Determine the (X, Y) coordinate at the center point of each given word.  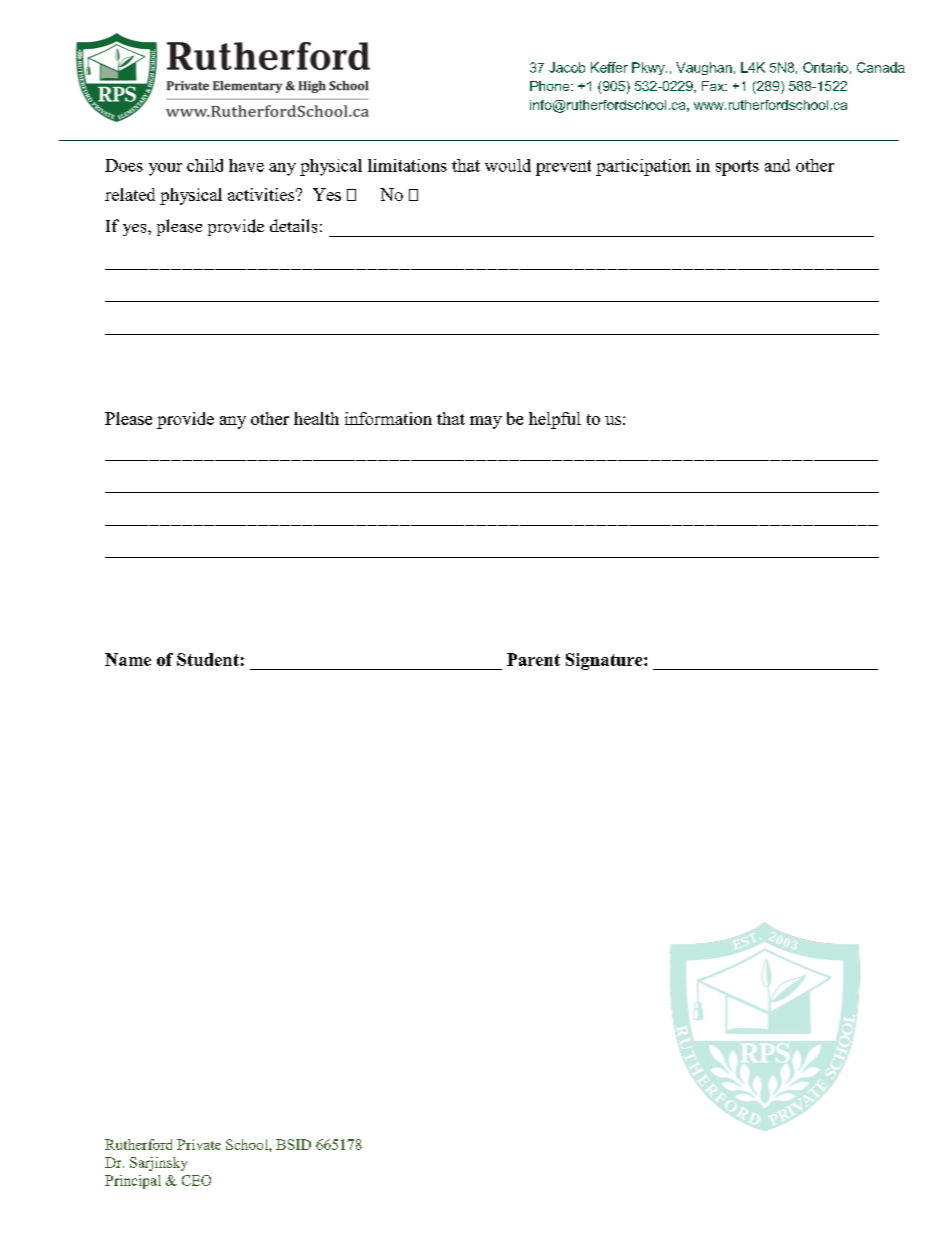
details (293, 226)
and (777, 165)
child (205, 165)
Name (128, 659)
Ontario (825, 67)
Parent (533, 659)
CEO (196, 1180)
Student (208, 659)
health (316, 418)
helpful (555, 420)
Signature (605, 661)
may (486, 422)
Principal (133, 1182)
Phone (551, 86)
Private (199, 1144)
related (130, 194)
